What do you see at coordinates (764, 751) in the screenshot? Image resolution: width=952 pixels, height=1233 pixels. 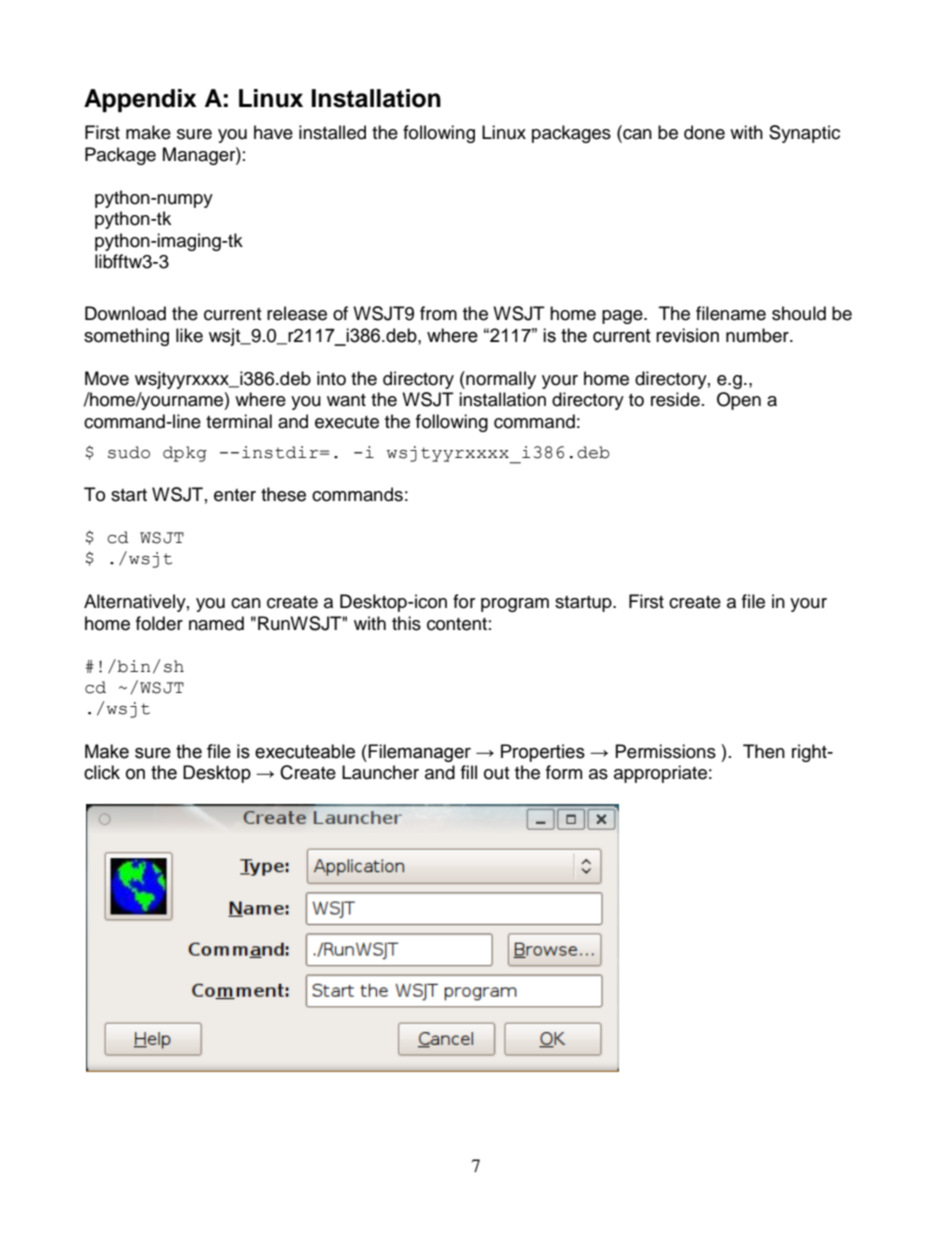 I see `Then` at bounding box center [764, 751].
